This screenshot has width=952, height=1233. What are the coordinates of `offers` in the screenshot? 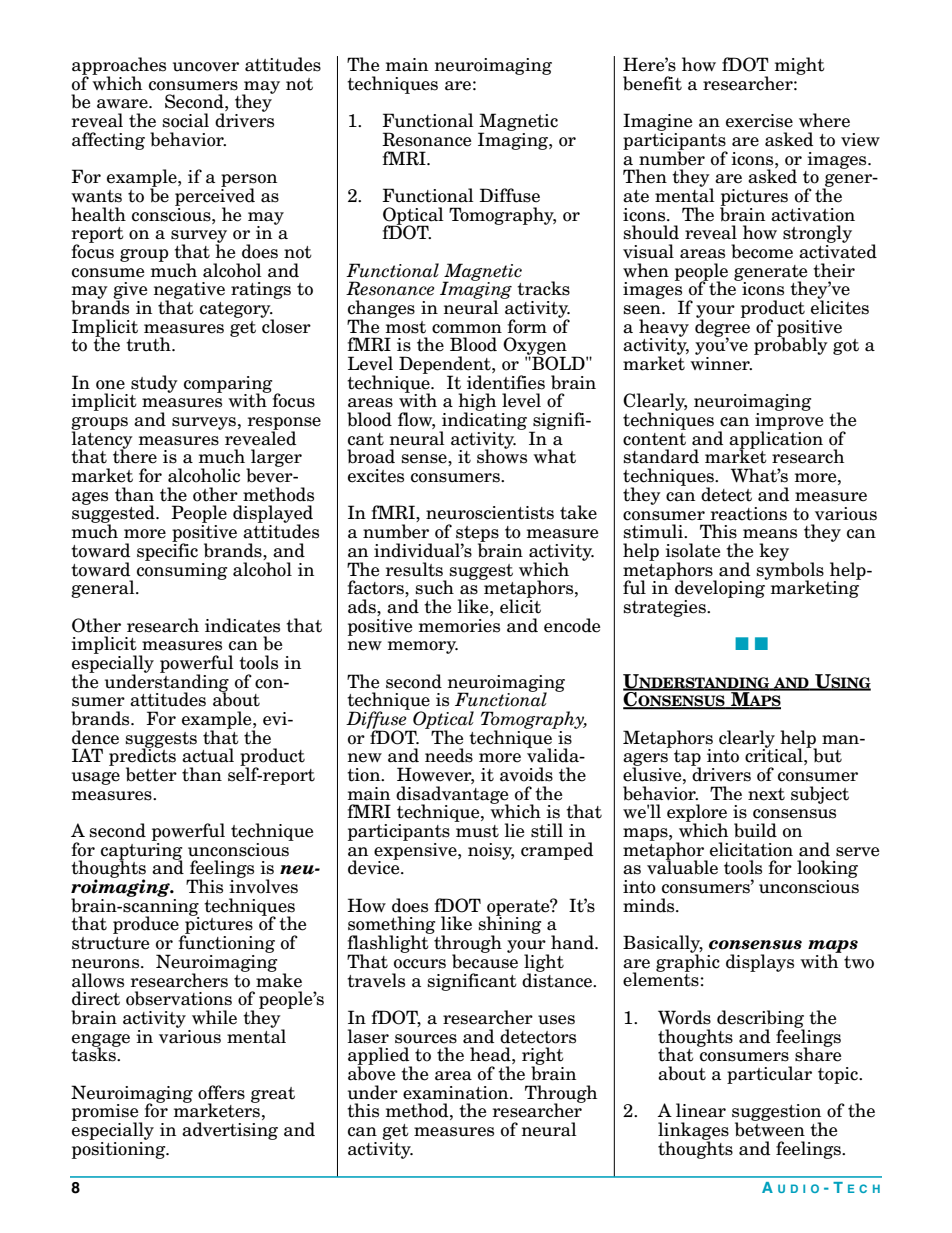 It's located at (221, 1092).
